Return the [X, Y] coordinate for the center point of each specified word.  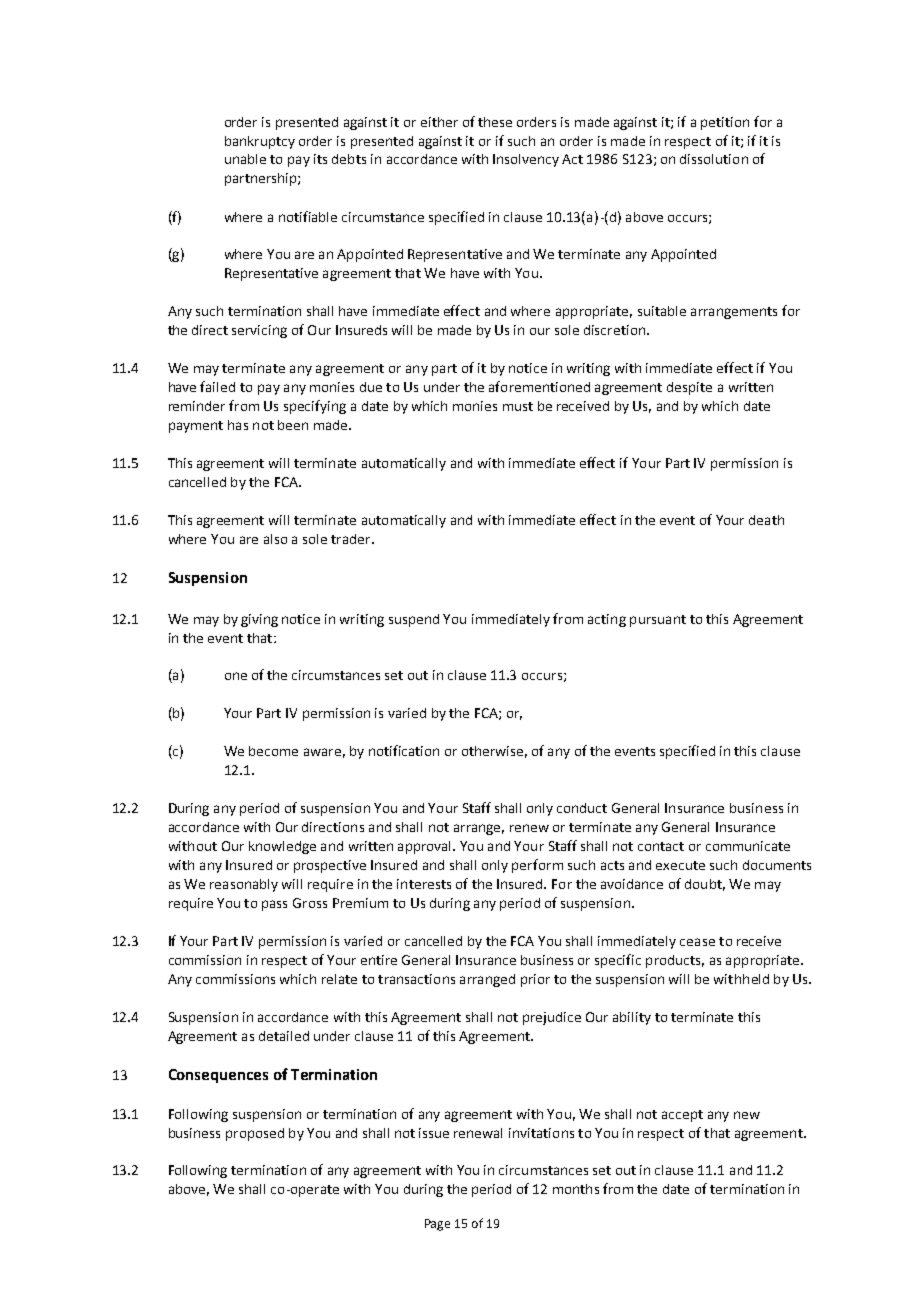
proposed [255, 1134]
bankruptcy [260, 142]
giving [259, 620]
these [495, 122]
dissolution [714, 159]
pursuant [658, 621]
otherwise [492, 751]
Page [437, 1225]
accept [682, 1116]
